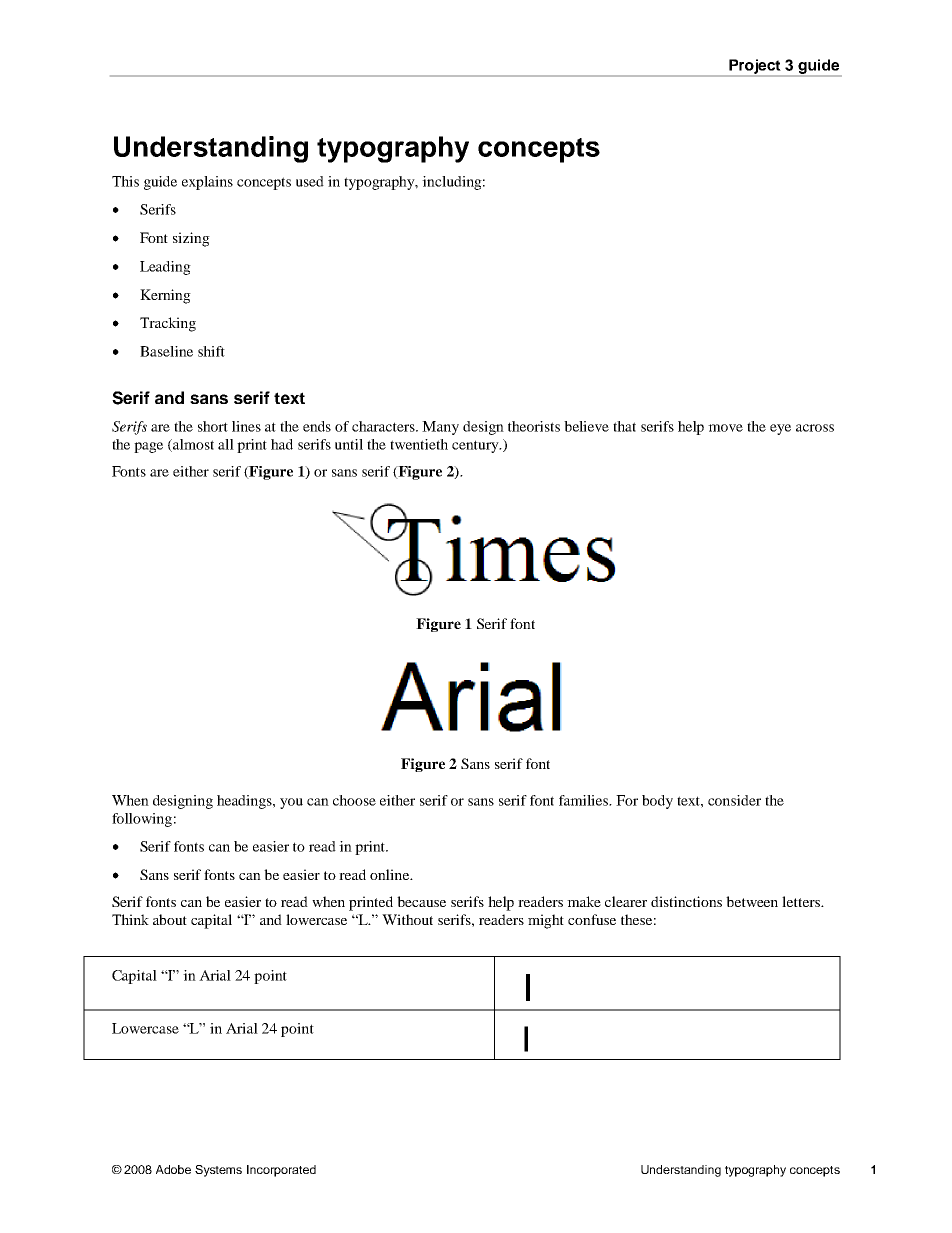 The image size is (952, 1233). Describe the element at coordinates (734, 800) in the screenshot. I see `consider` at that location.
